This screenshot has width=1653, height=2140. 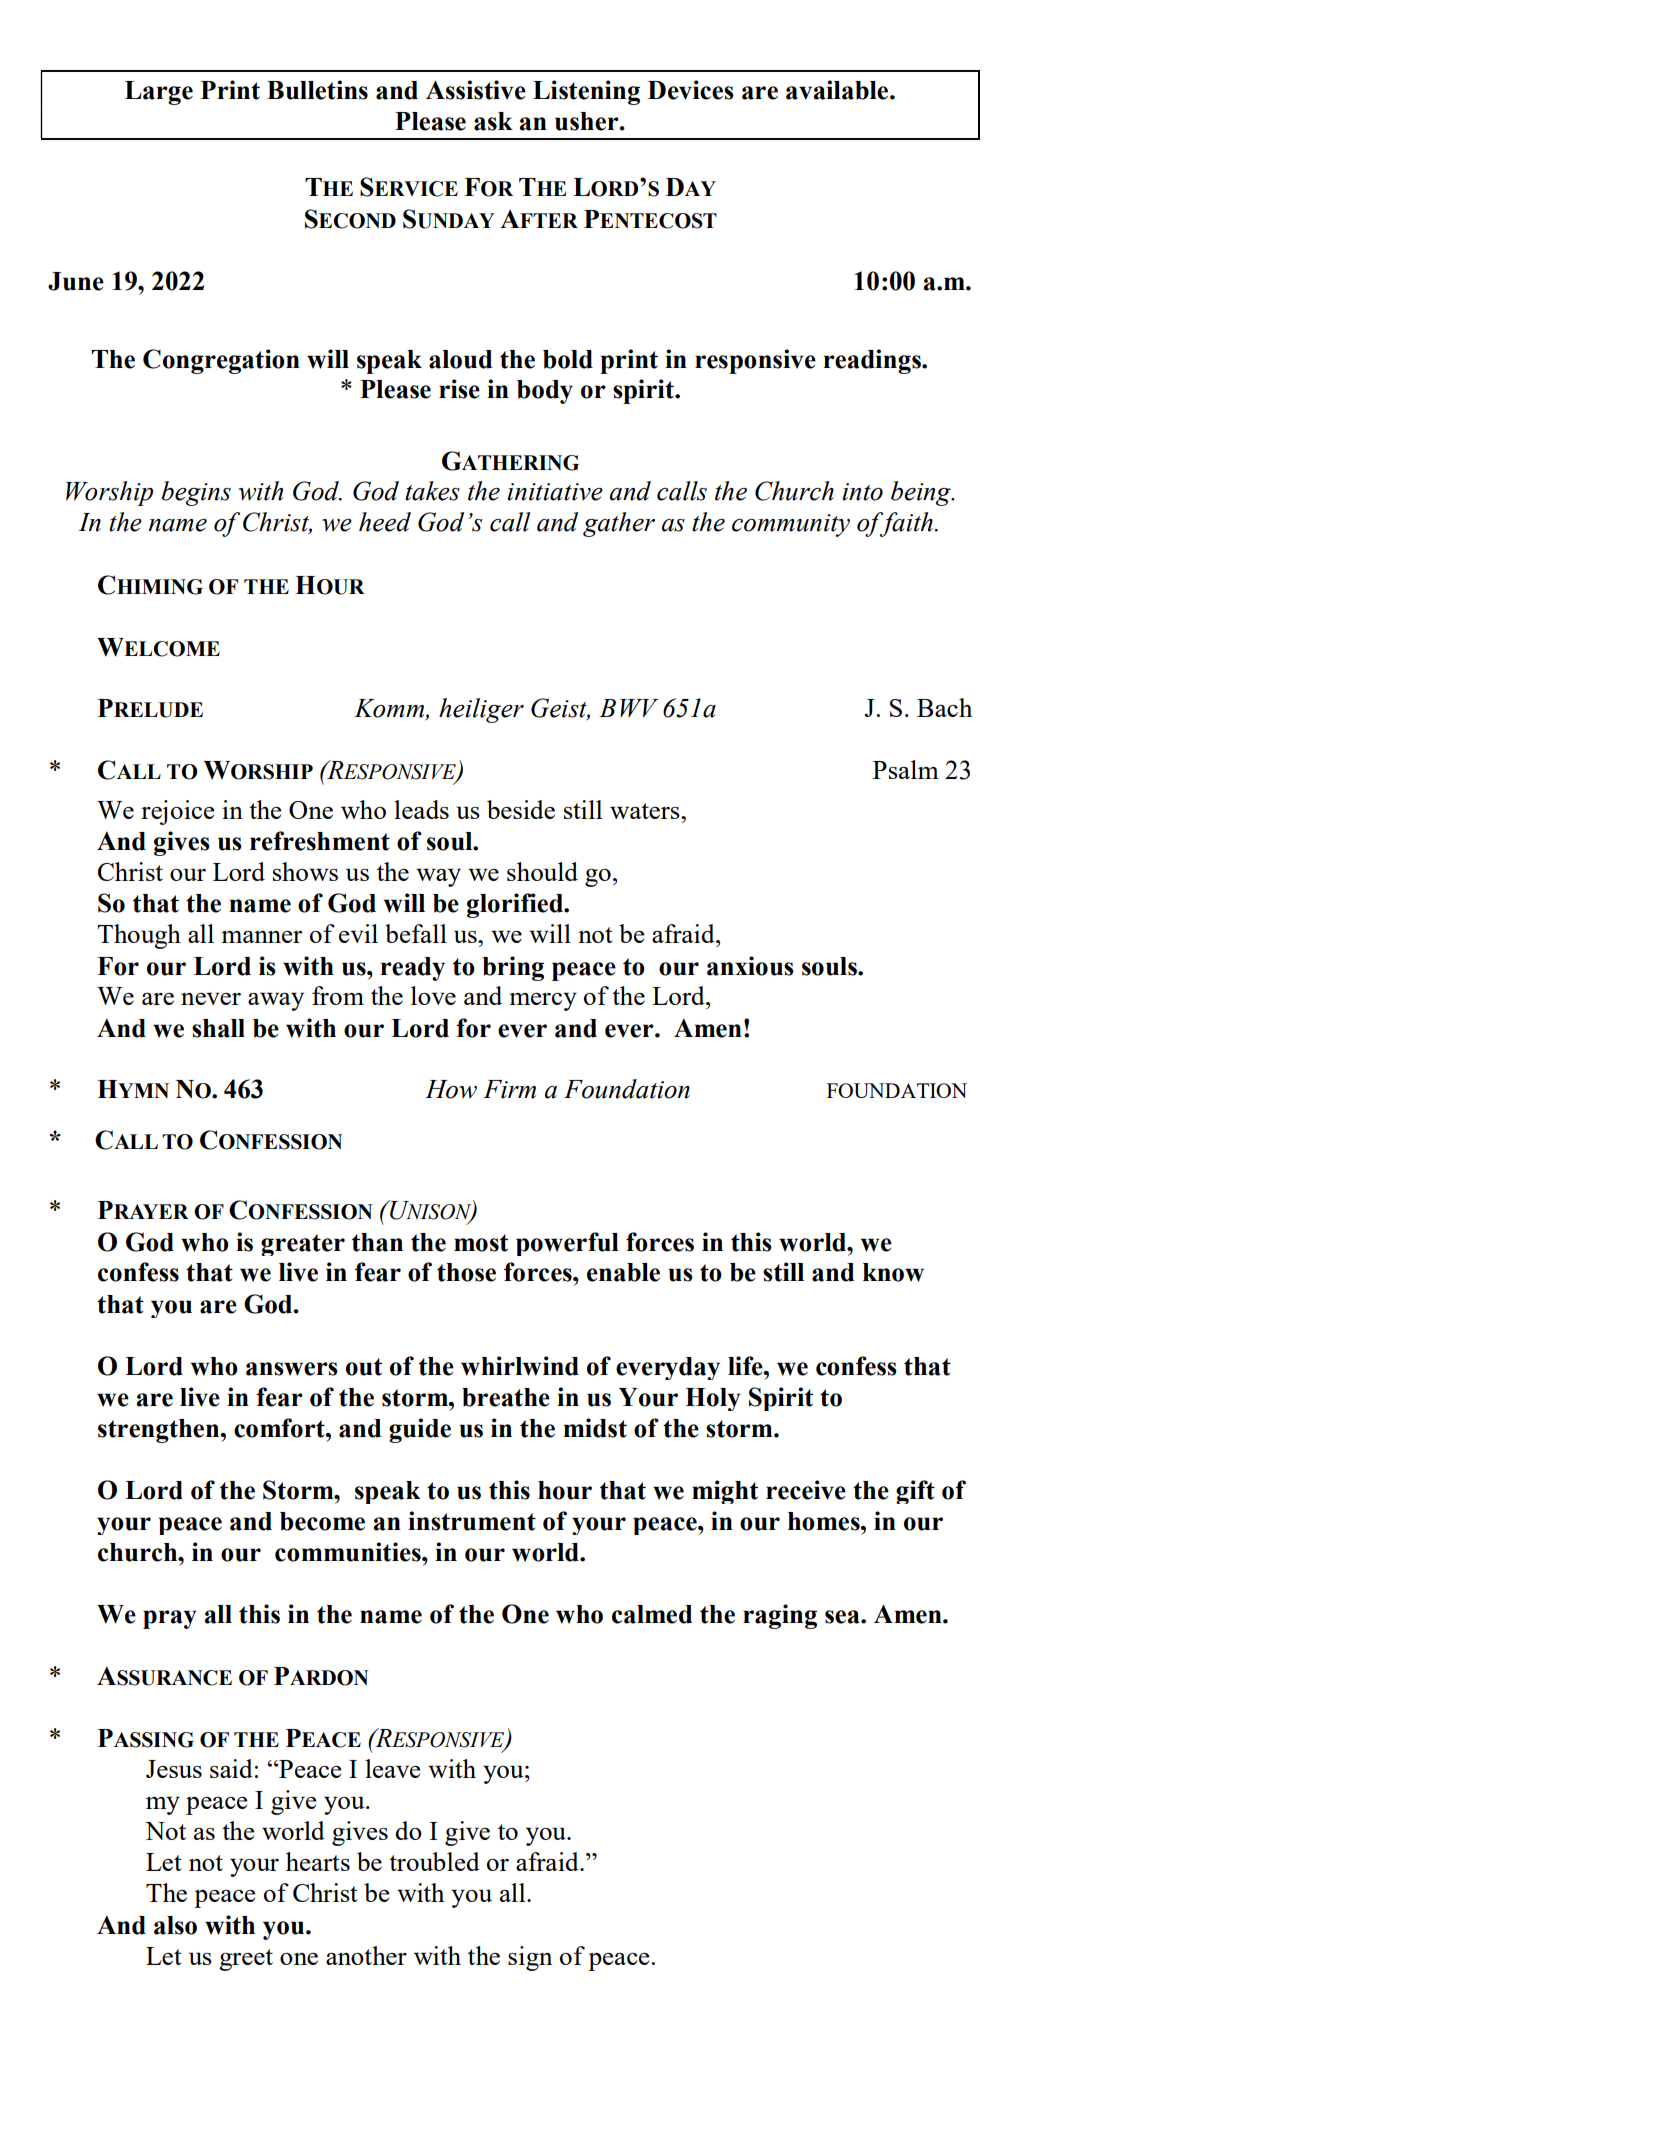 I want to click on ask, so click(x=493, y=121).
